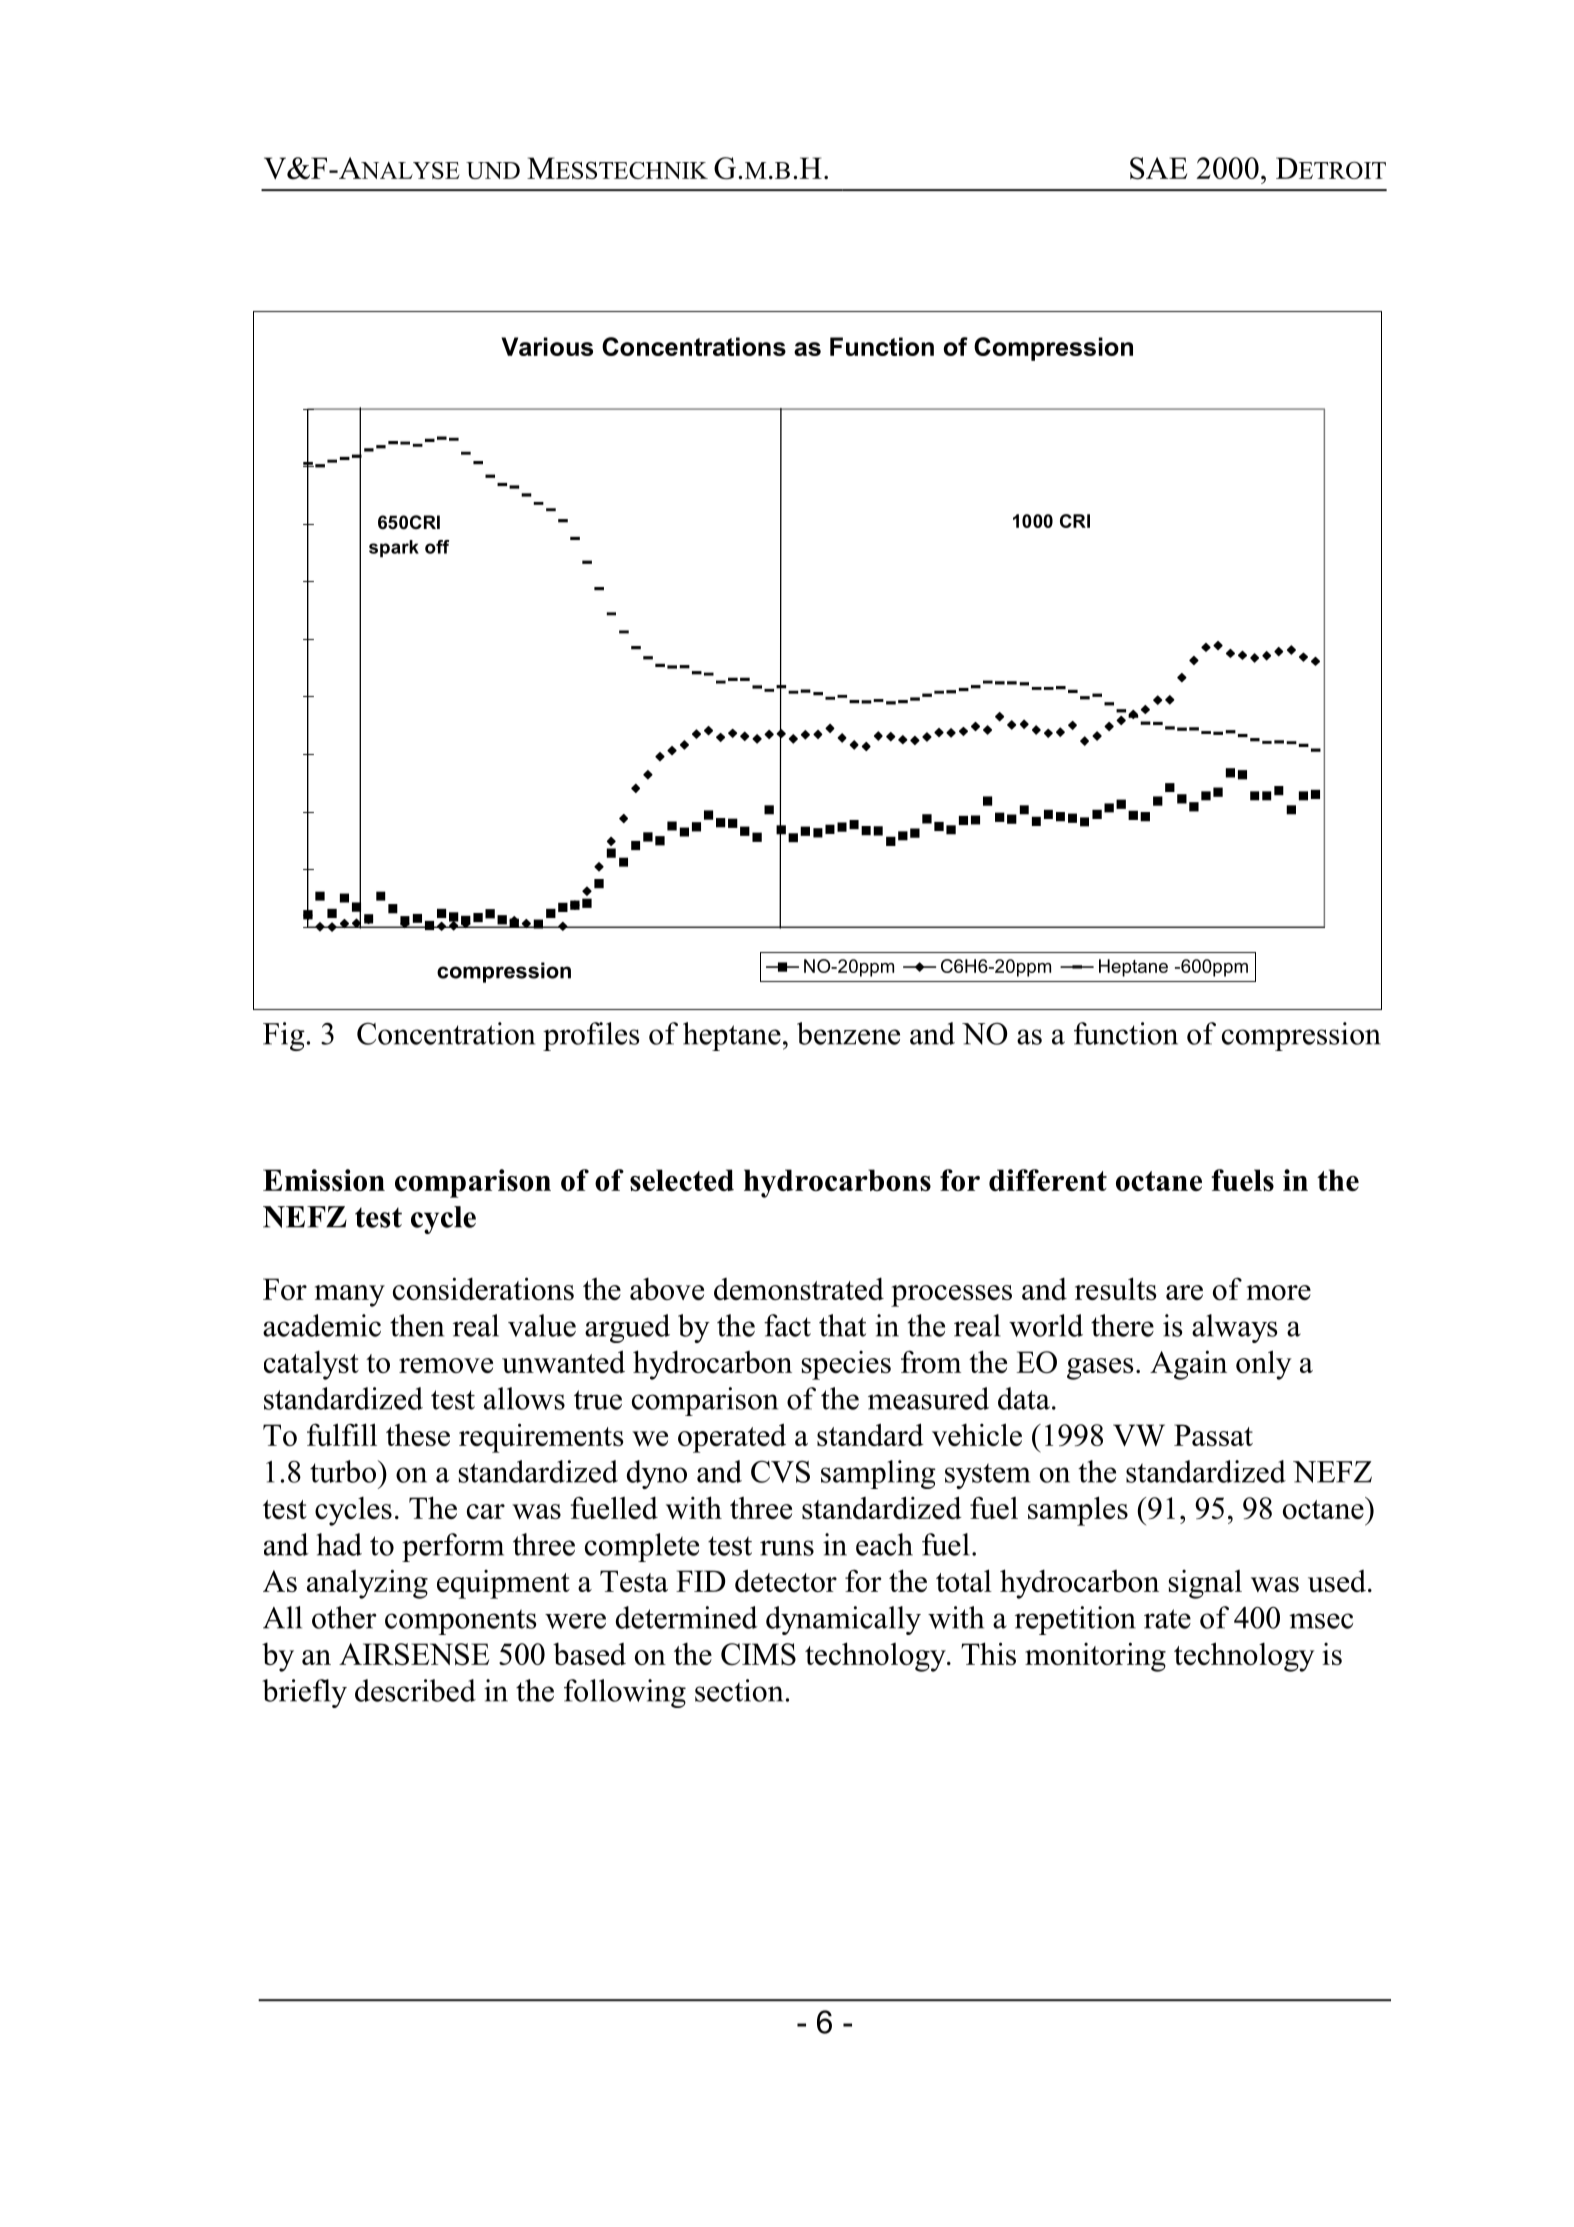  What do you see at coordinates (1048, 1180) in the page?
I see `different` at bounding box center [1048, 1180].
